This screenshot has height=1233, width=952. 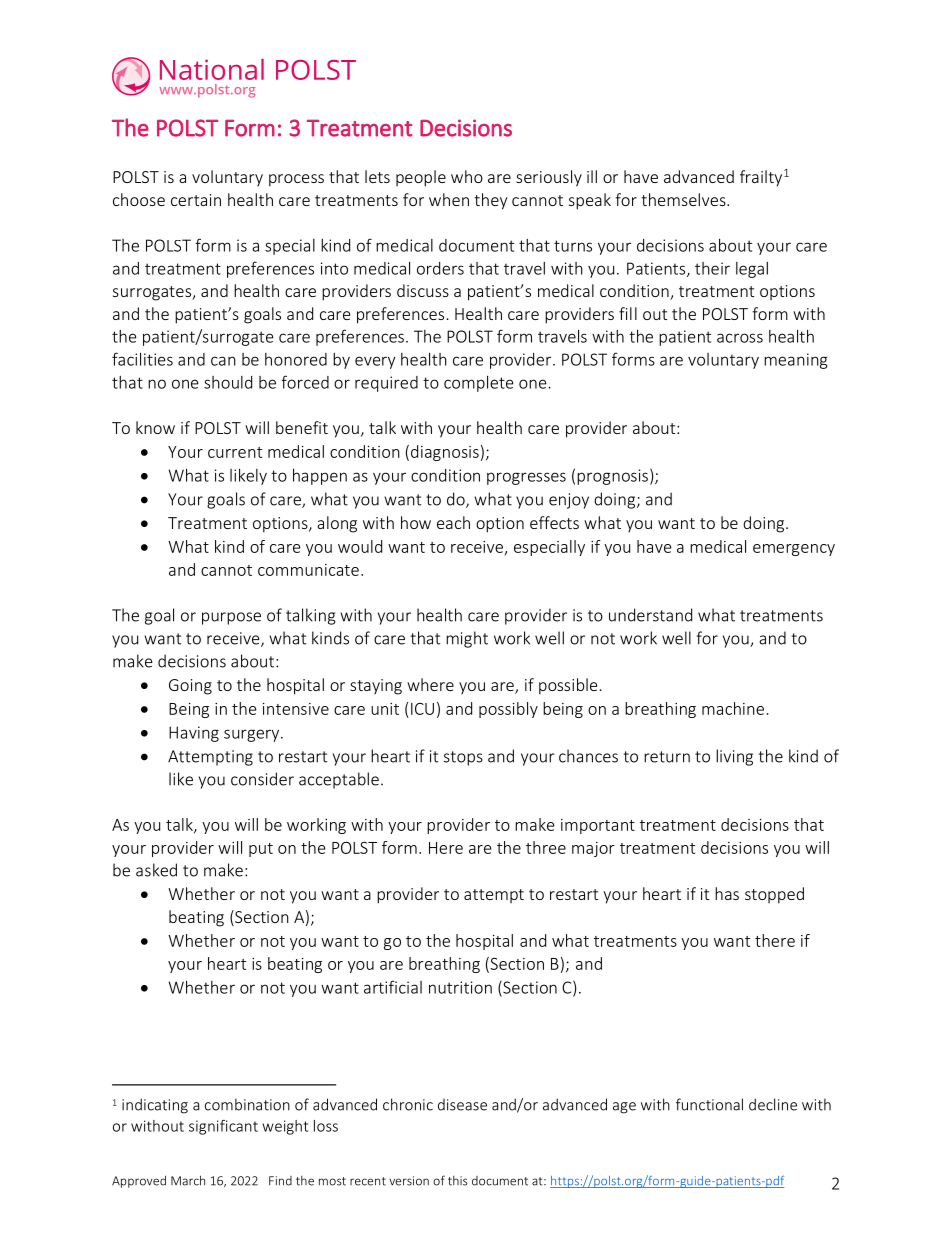 What do you see at coordinates (546, 847) in the screenshot?
I see `three` at bounding box center [546, 847].
